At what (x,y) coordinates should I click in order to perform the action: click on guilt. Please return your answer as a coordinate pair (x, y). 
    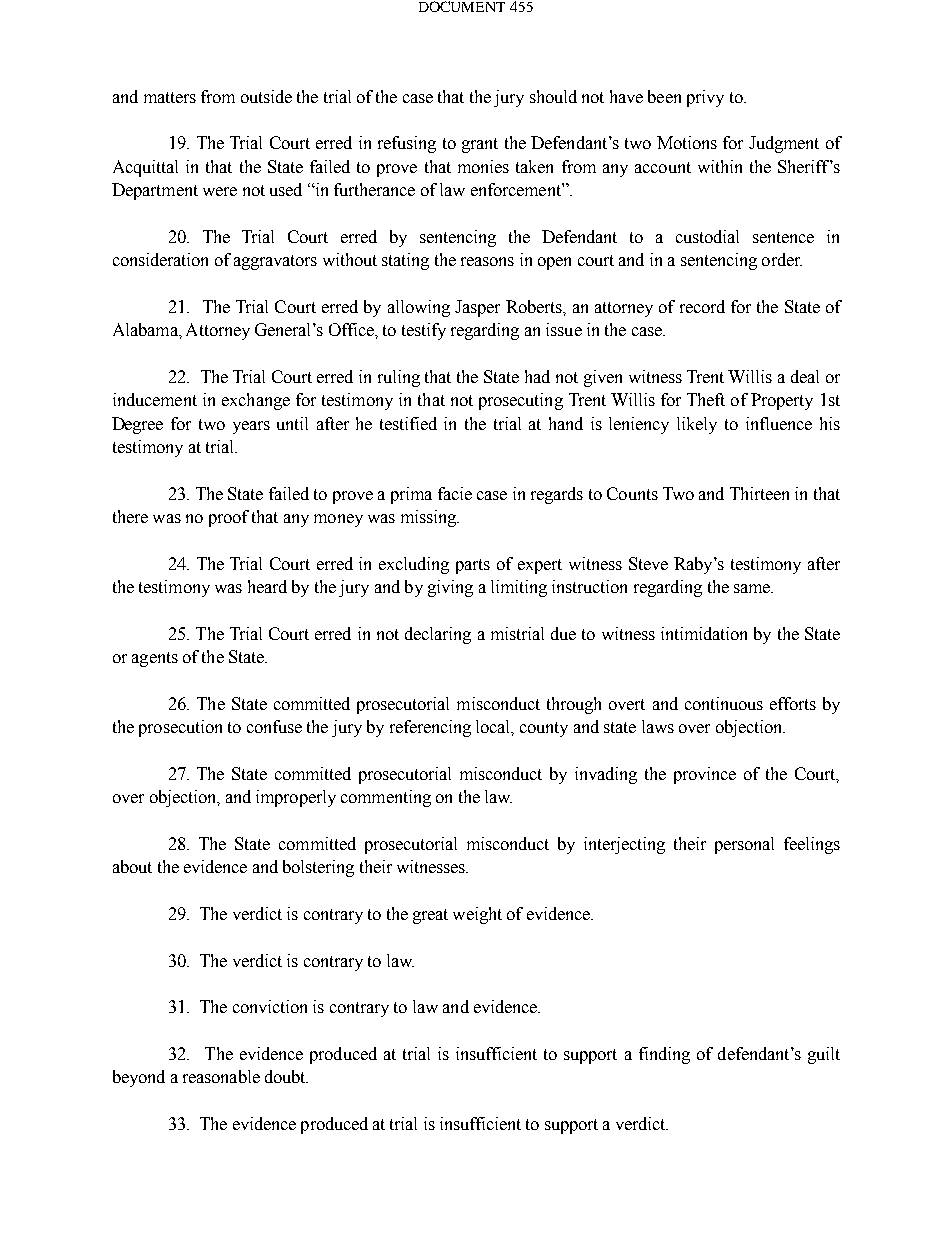
    Looking at the image, I should click on (824, 1055).
